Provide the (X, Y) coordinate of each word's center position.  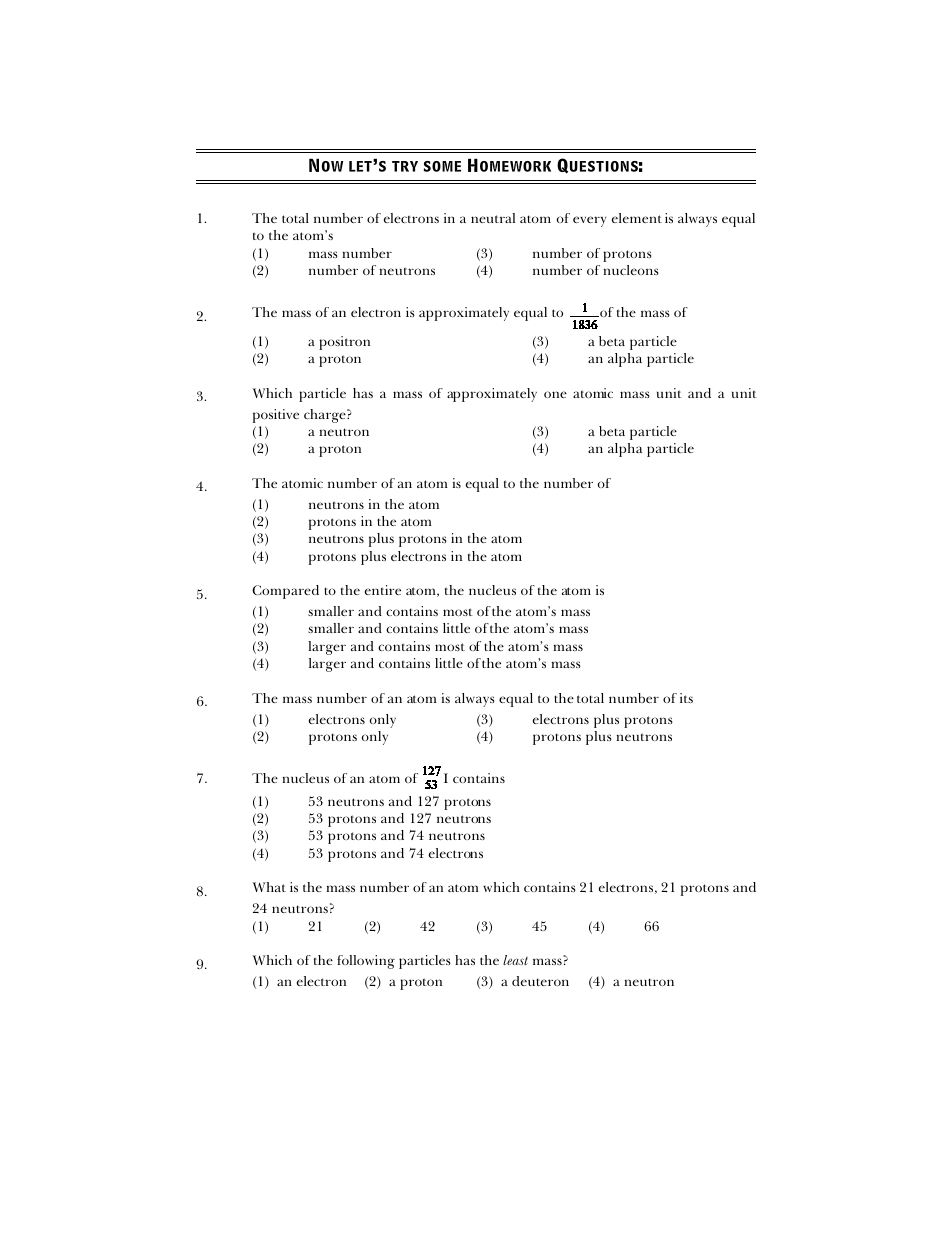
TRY (405, 166)
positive (276, 416)
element (637, 218)
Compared (285, 592)
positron (344, 343)
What (269, 887)
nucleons (631, 270)
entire (383, 590)
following (366, 962)
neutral (493, 218)
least (515, 960)
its (686, 698)
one (555, 394)
